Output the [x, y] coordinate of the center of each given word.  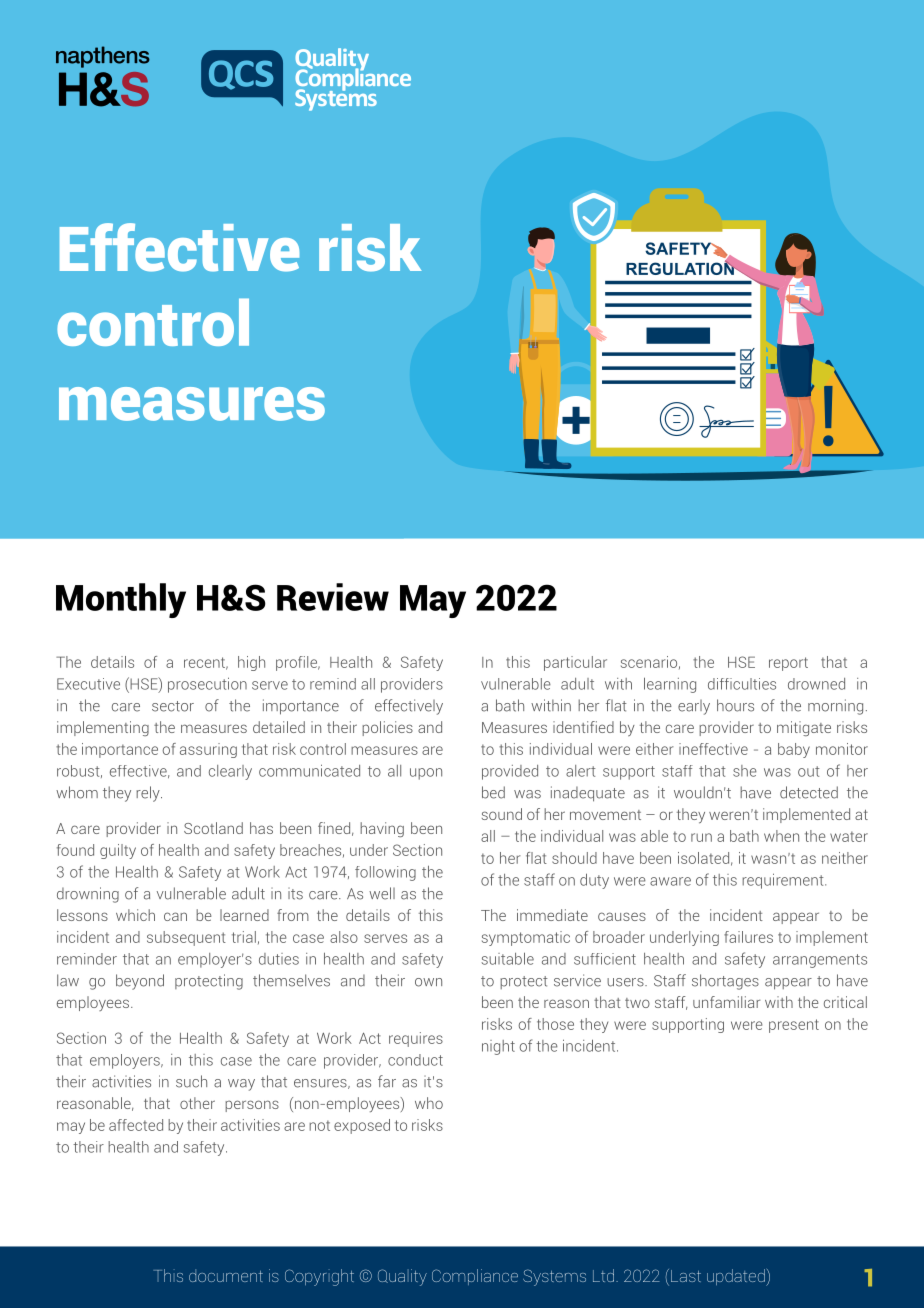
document [226, 1275]
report [788, 664]
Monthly [121, 600]
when [781, 836]
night [498, 1047]
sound [502, 814]
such [191, 1081]
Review [333, 597]
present [794, 1026]
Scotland [213, 828]
